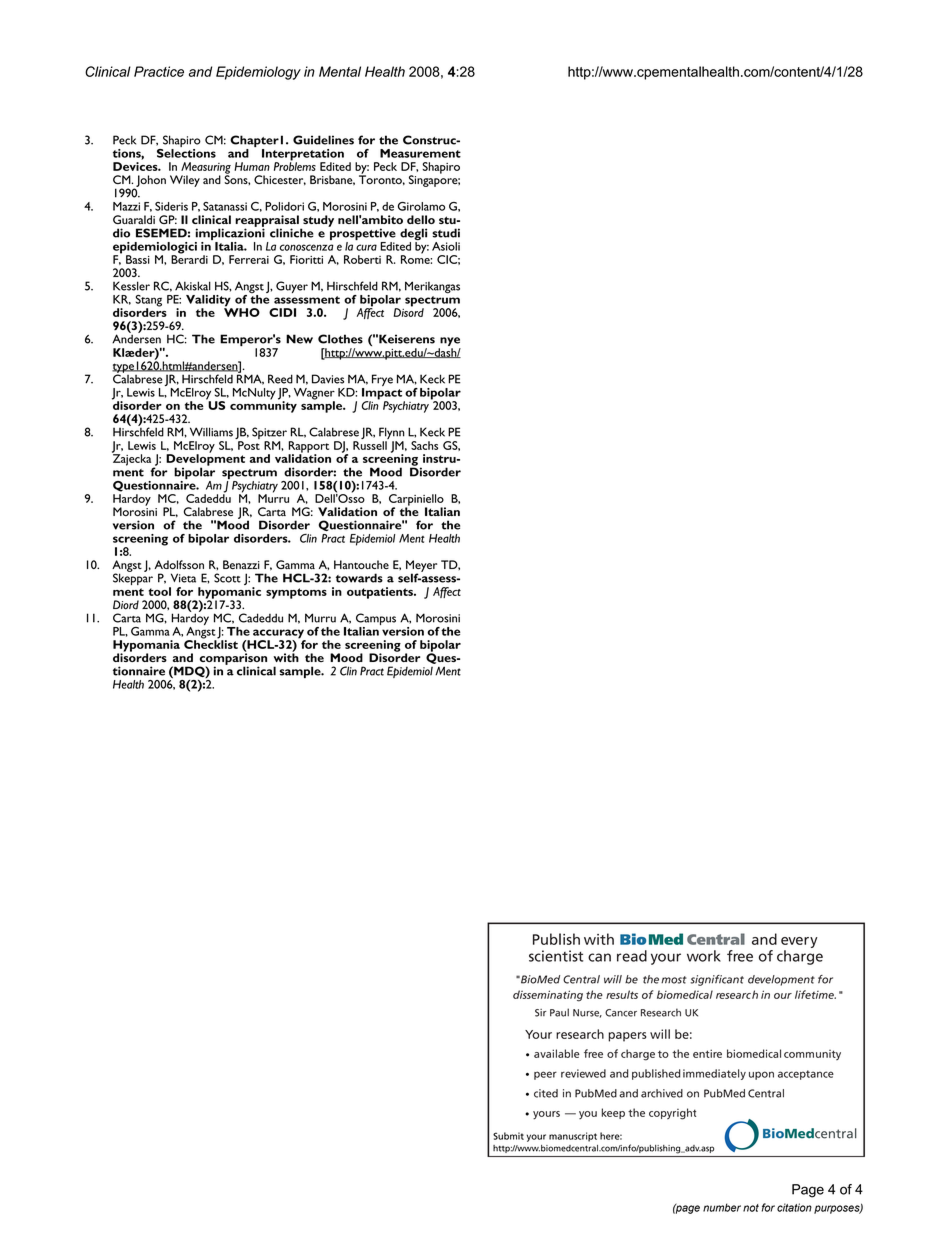 The width and height of the image is (952, 1237). What do you see at coordinates (573, 1137) in the image?
I see `manuscript` at bounding box center [573, 1137].
